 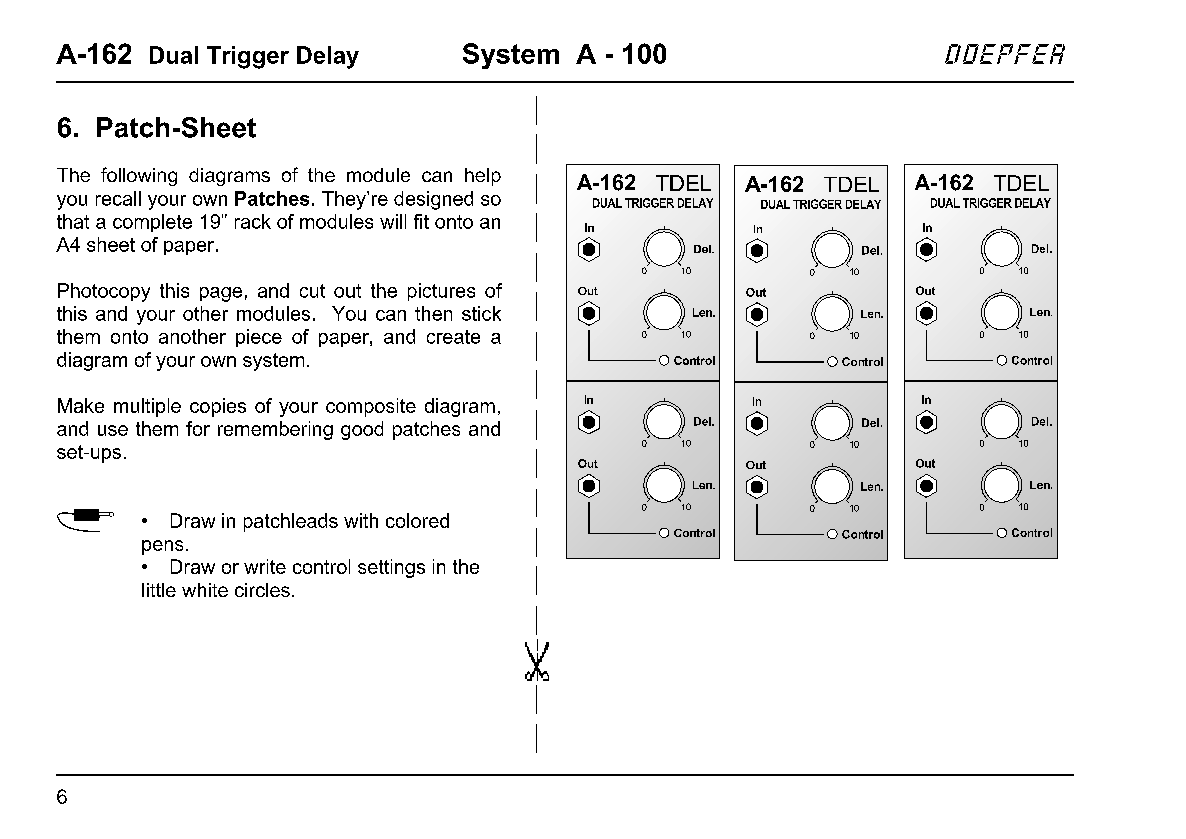 I want to click on little, so click(x=159, y=590).
